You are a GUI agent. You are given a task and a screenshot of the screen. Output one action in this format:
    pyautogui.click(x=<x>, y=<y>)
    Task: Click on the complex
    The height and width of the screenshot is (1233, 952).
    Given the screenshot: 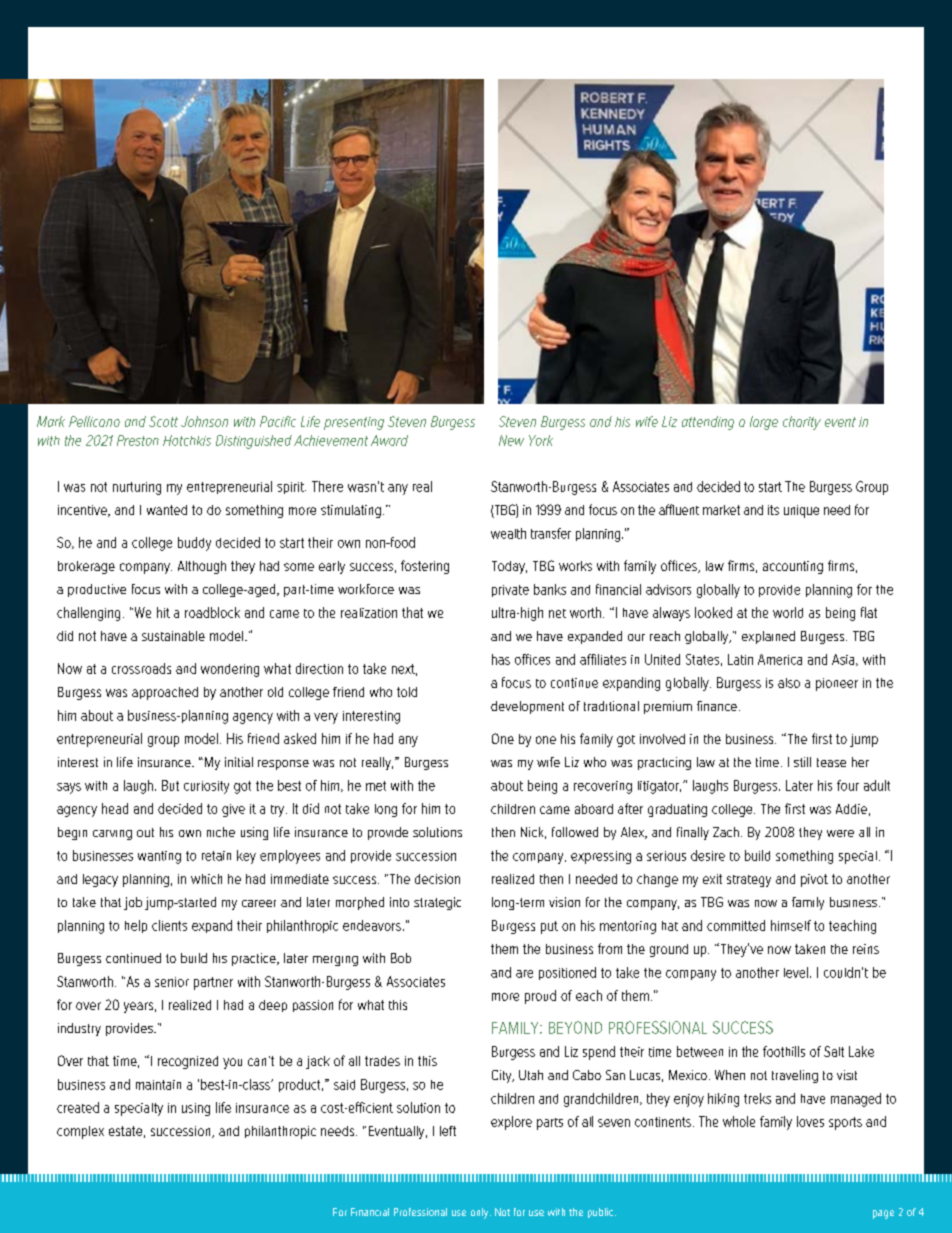 What is the action you would take?
    pyautogui.click(x=80, y=1132)
